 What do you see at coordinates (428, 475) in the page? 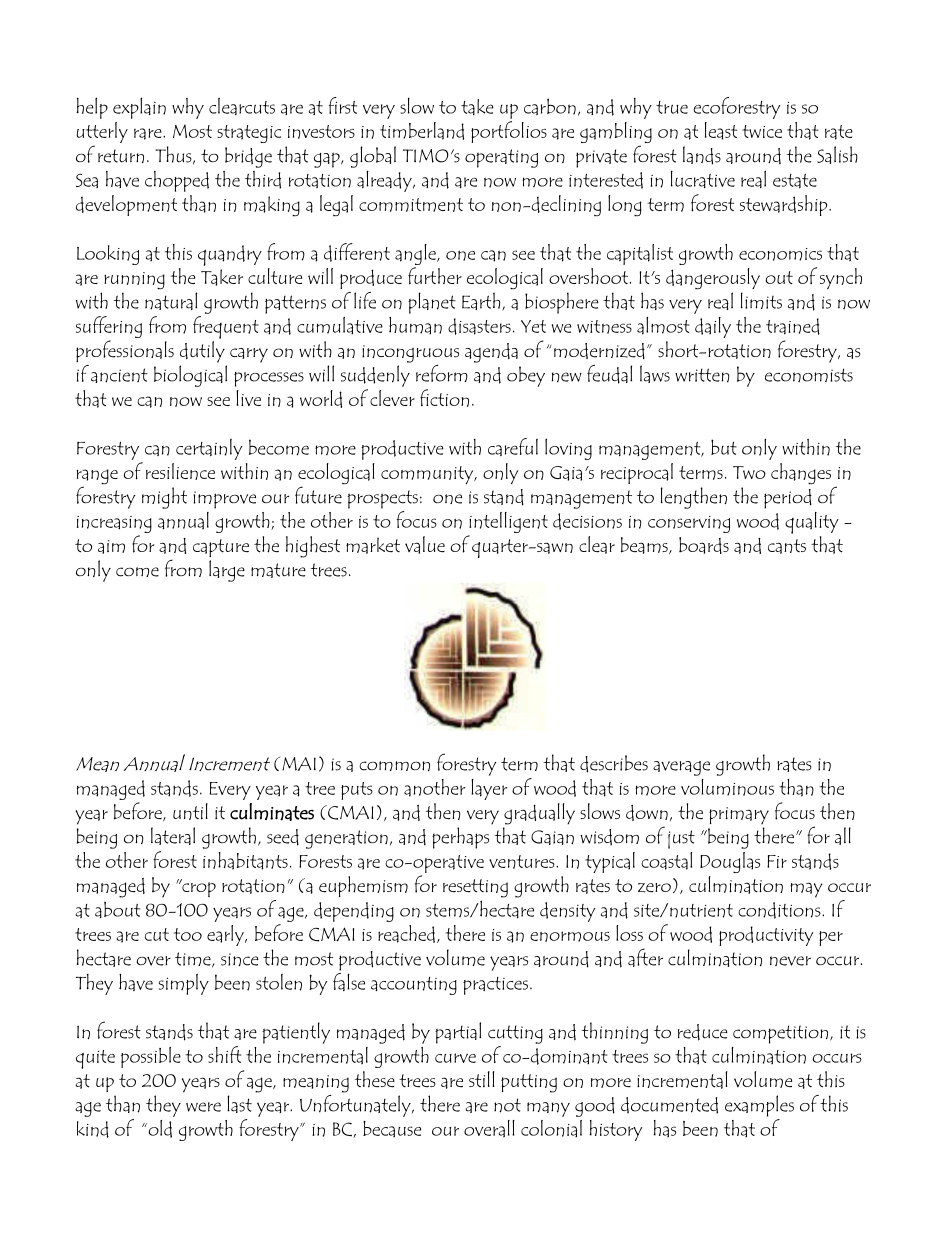
I see `community` at bounding box center [428, 475].
